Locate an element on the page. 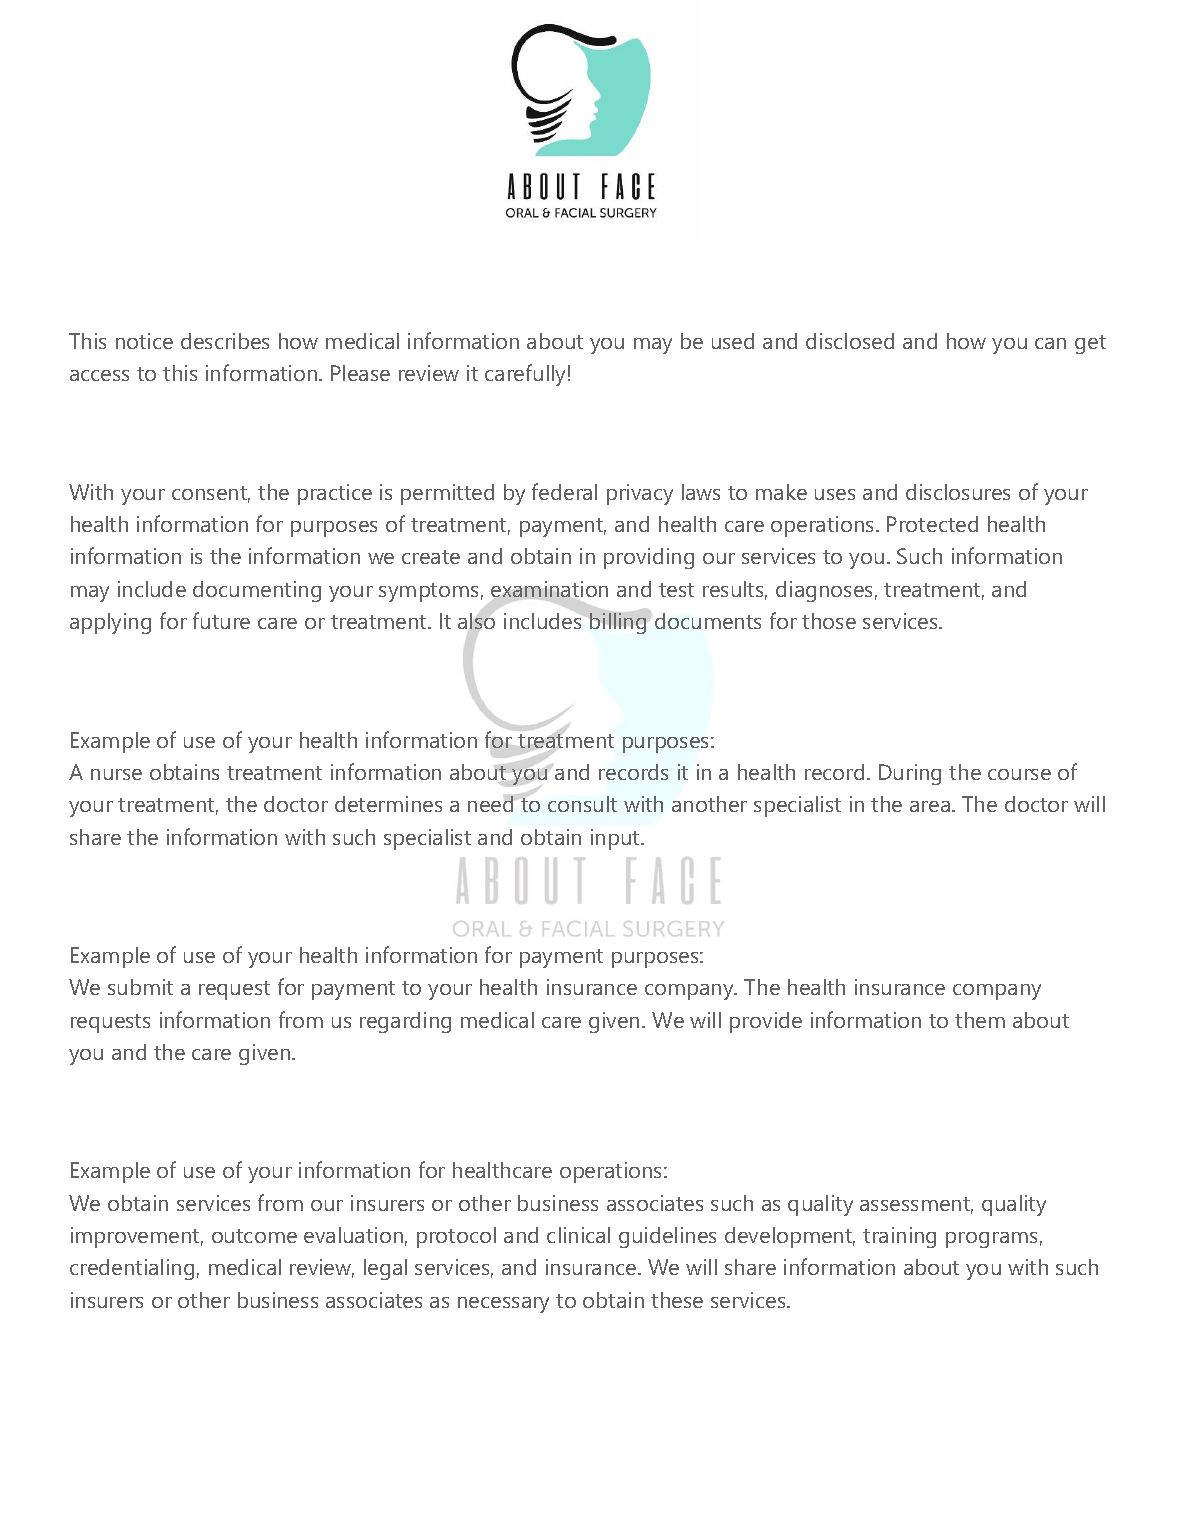 This page has height=1523, width=1177. consult is located at coordinates (582, 804).
